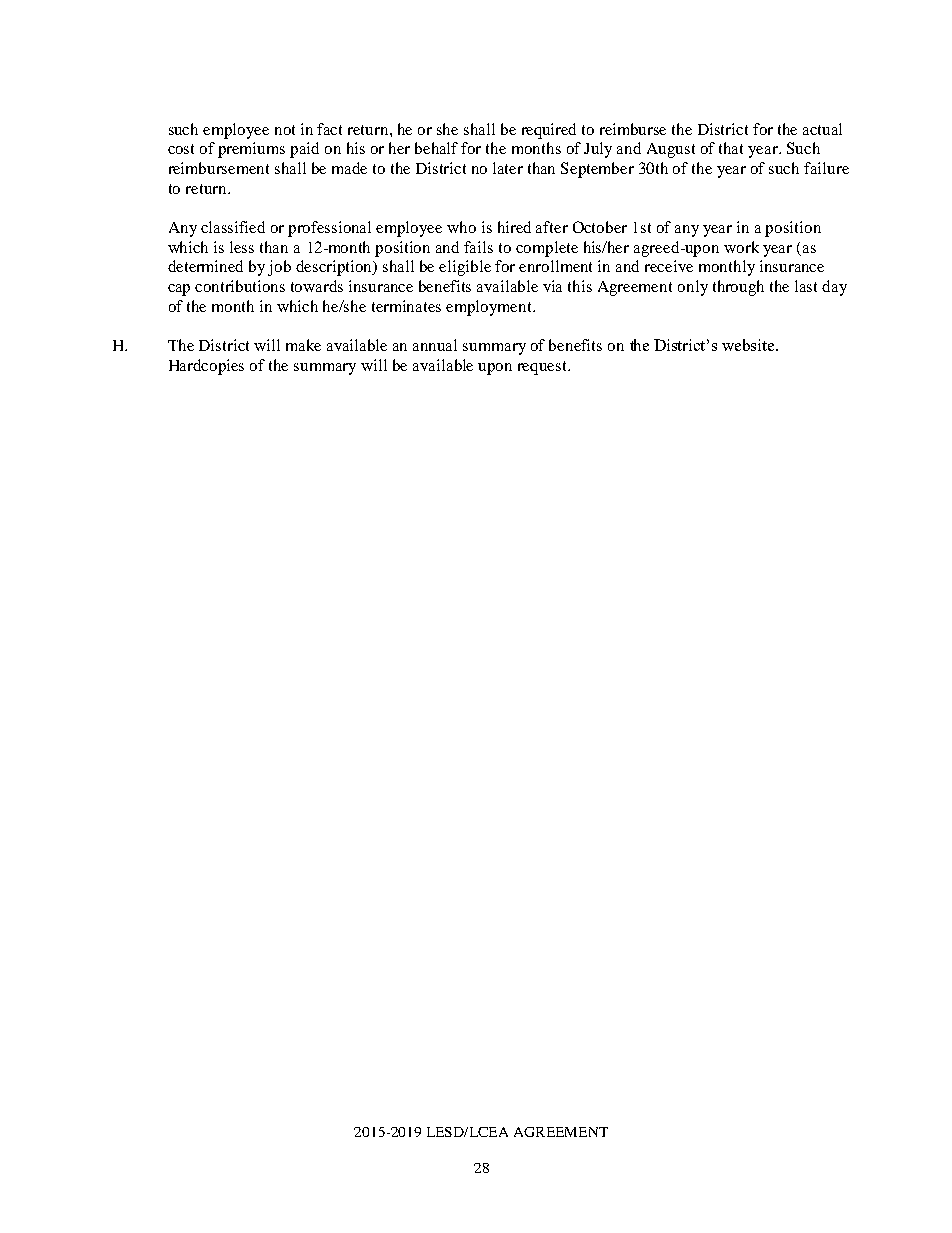  Describe the element at coordinates (240, 286) in the document. I see `contributions` at that location.
